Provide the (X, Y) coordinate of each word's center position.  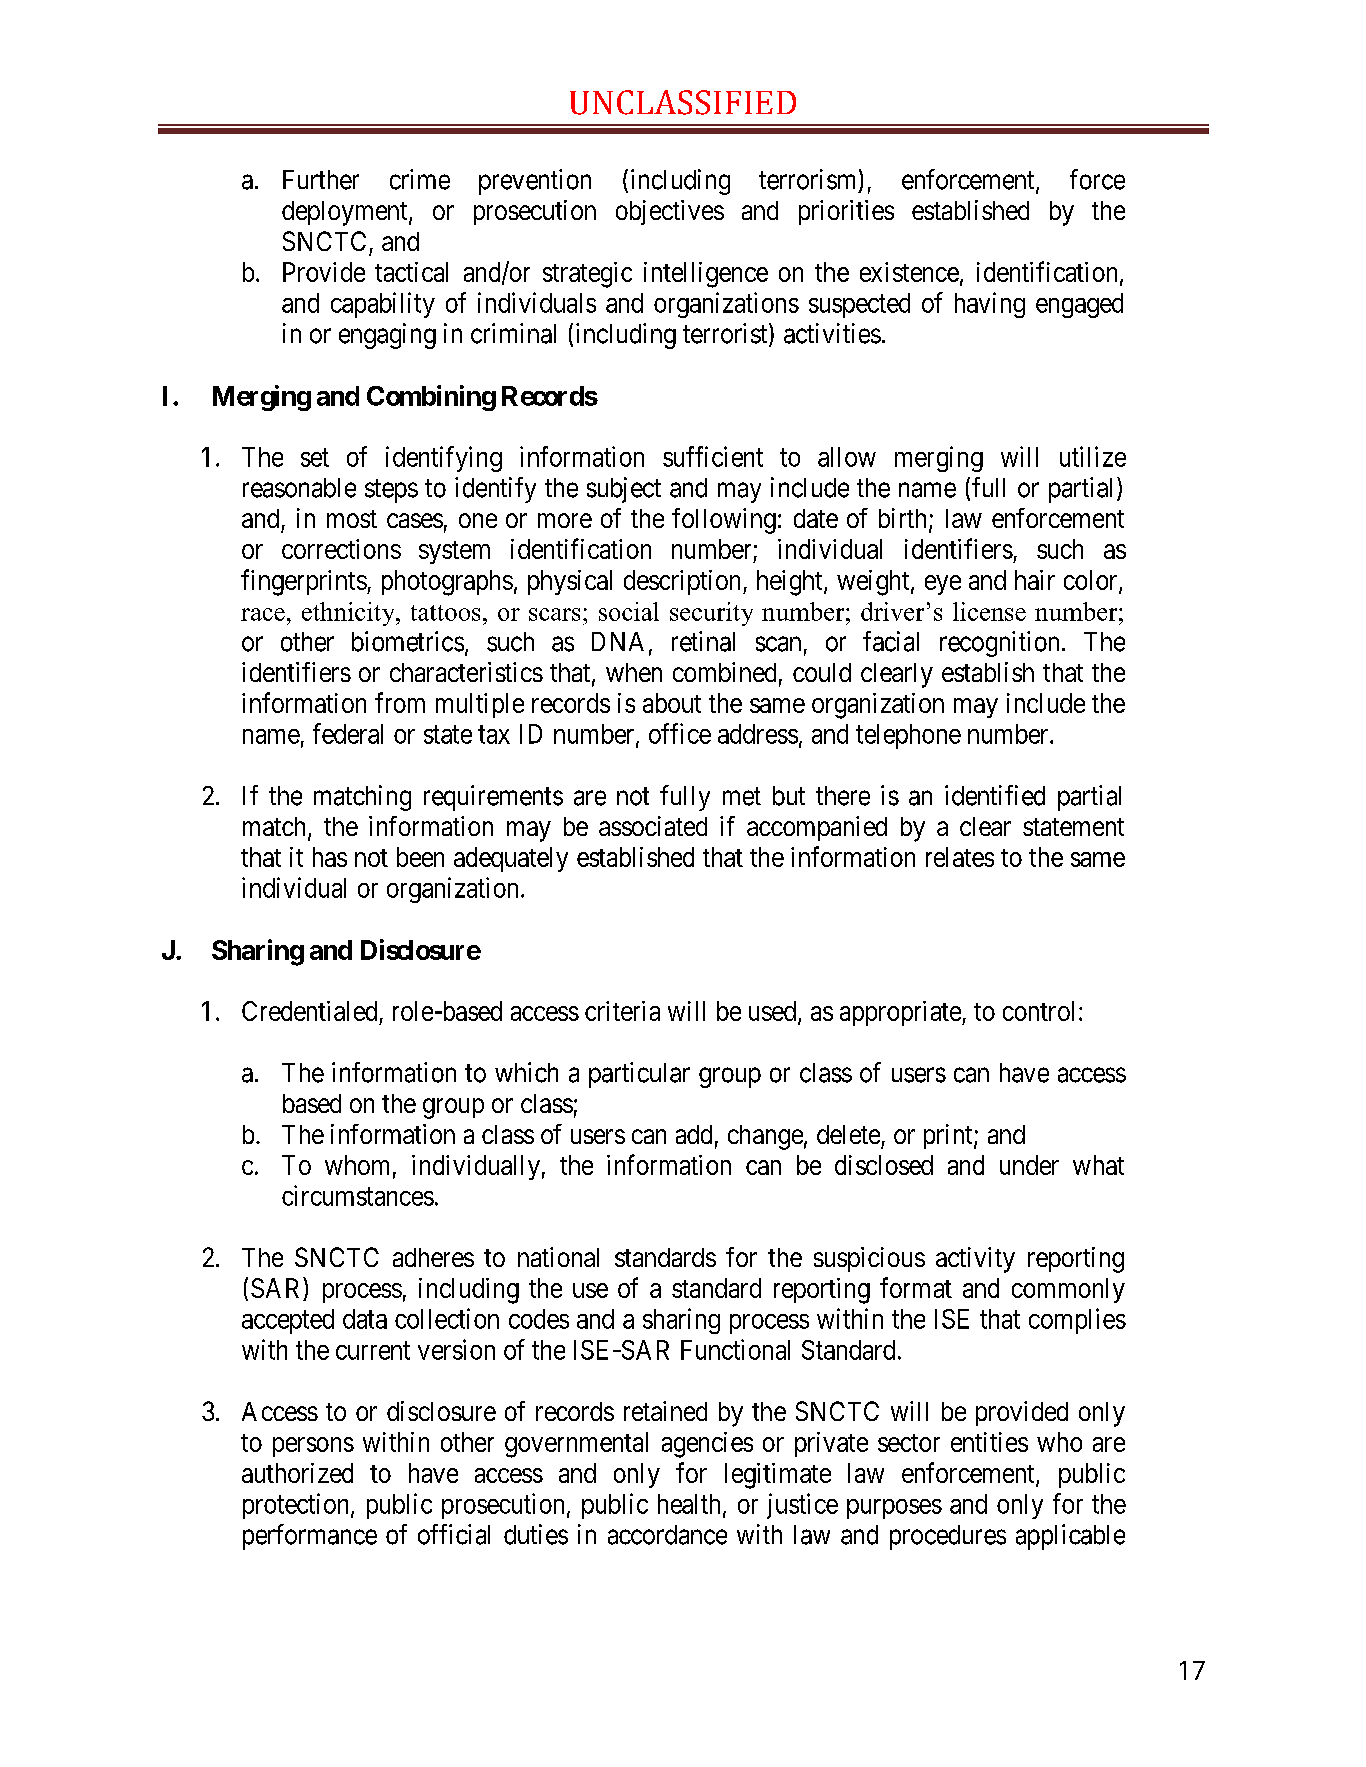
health (689, 1504)
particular (639, 1075)
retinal (703, 641)
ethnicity (349, 614)
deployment (346, 213)
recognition (999, 644)
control (1038, 1011)
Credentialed (309, 1011)
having (990, 305)
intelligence (706, 275)
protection (297, 1506)
